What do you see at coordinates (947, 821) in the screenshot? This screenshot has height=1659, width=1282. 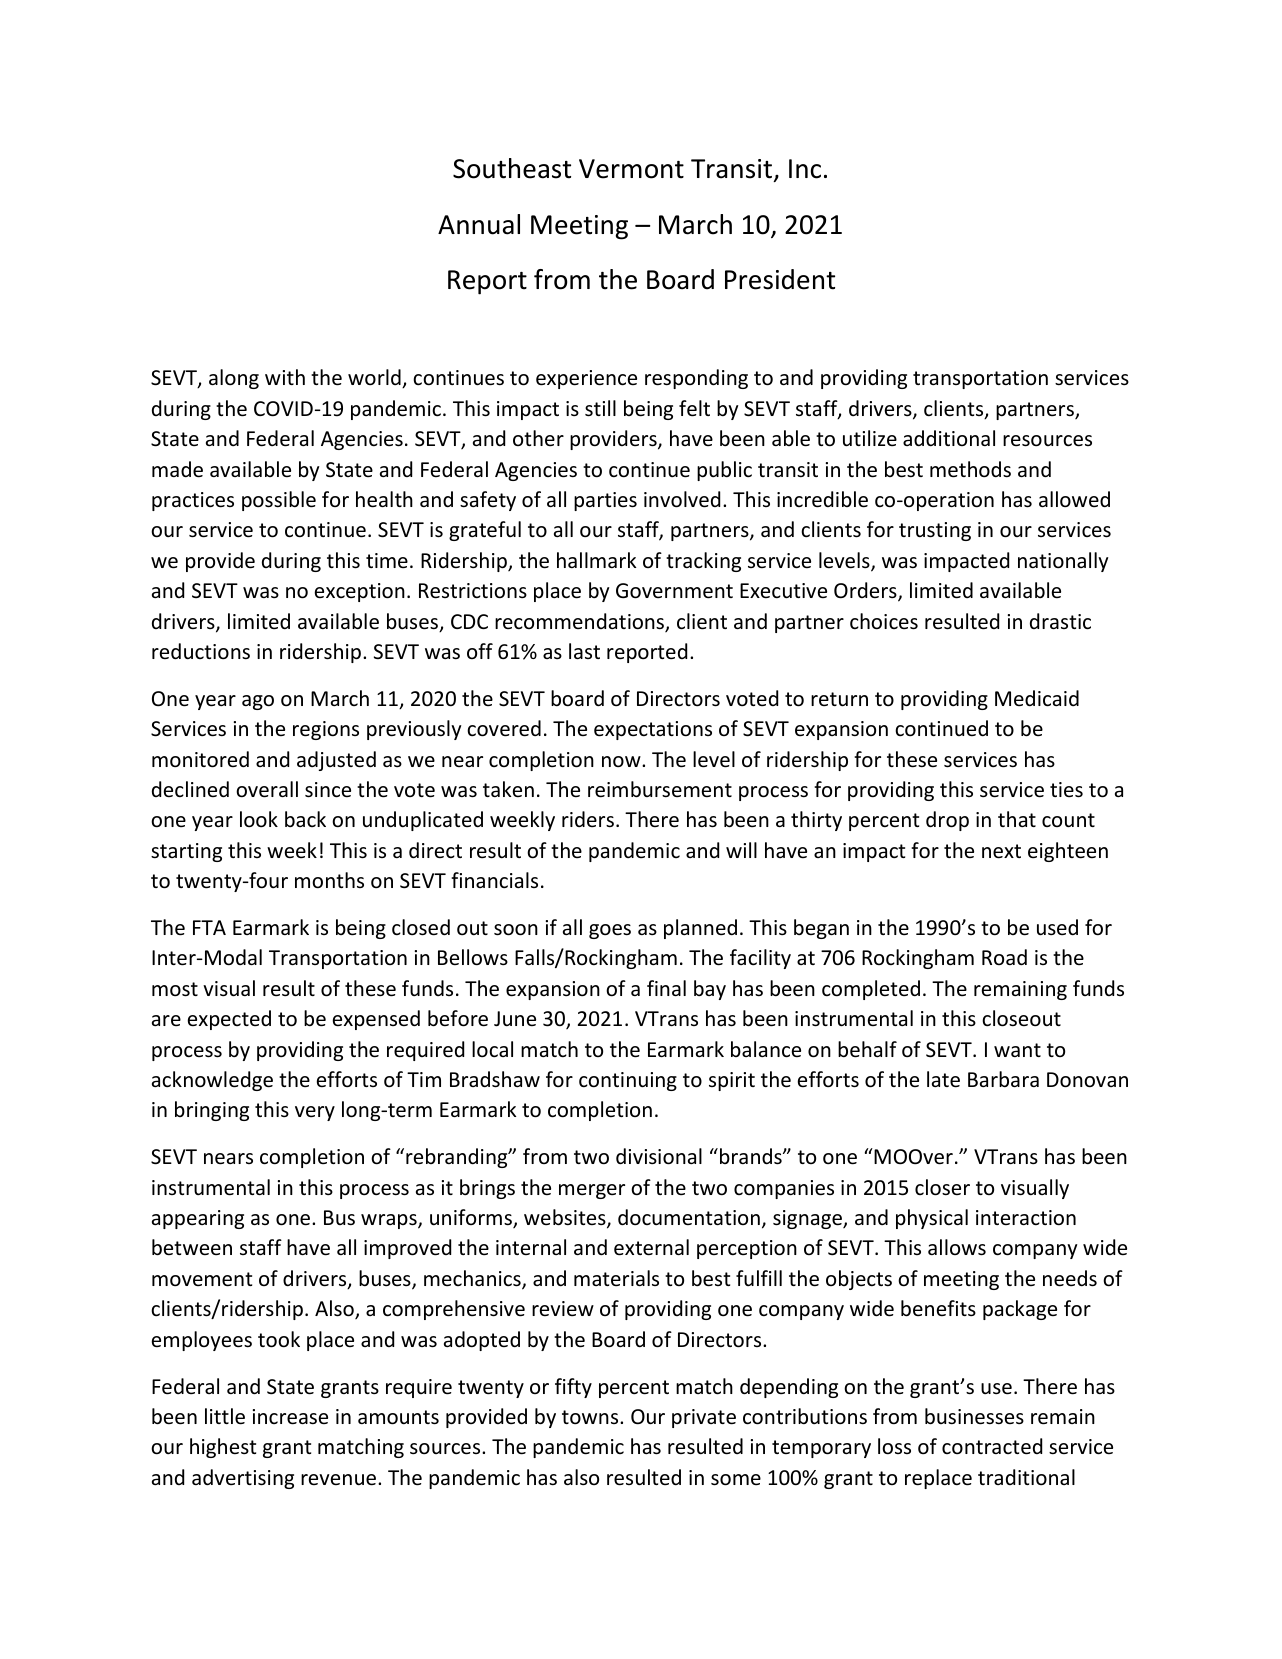 I see `drop` at bounding box center [947, 821].
